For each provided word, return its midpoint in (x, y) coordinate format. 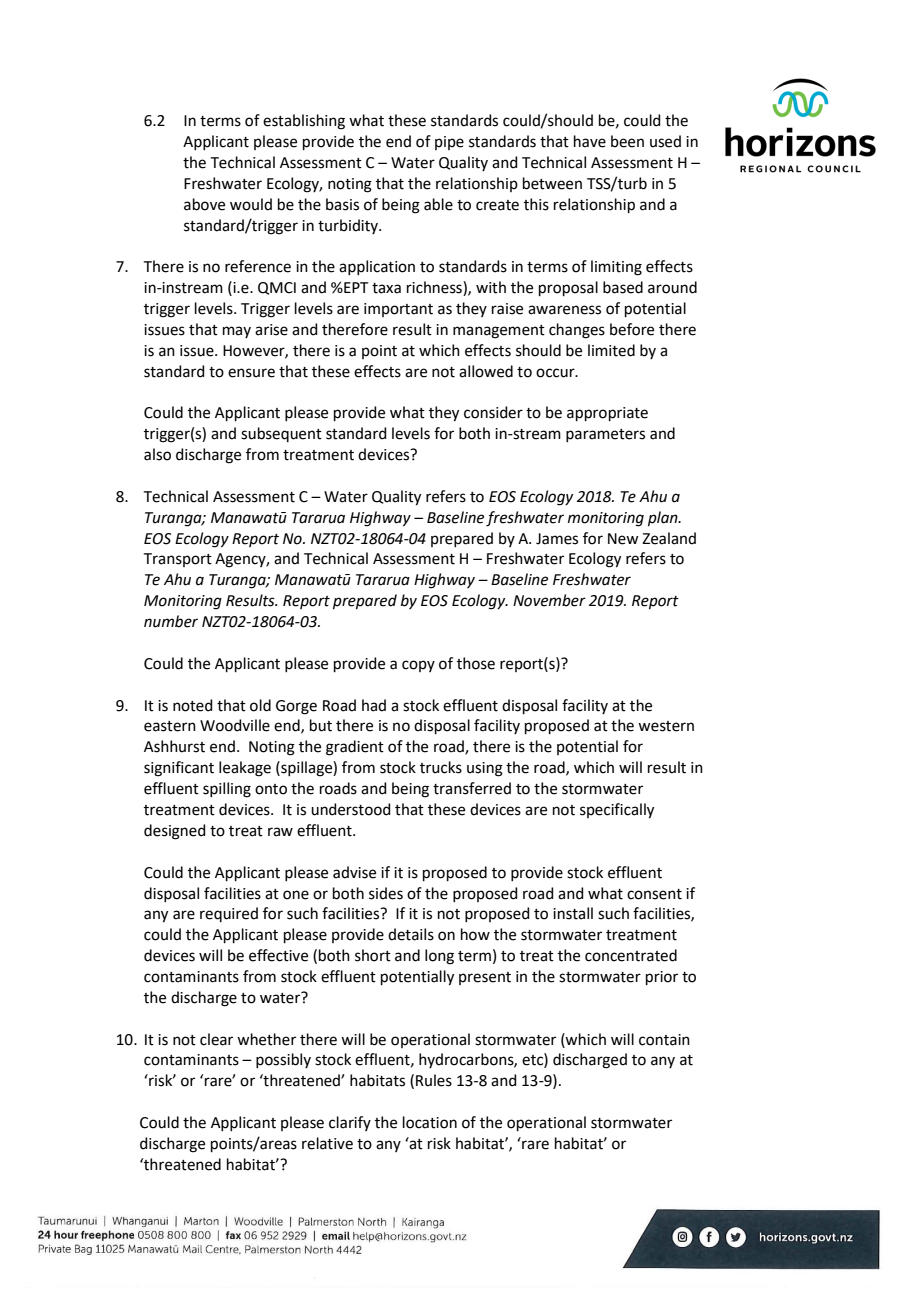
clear (216, 1039)
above (204, 204)
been (627, 141)
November (549, 600)
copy (418, 666)
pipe (449, 143)
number (171, 621)
